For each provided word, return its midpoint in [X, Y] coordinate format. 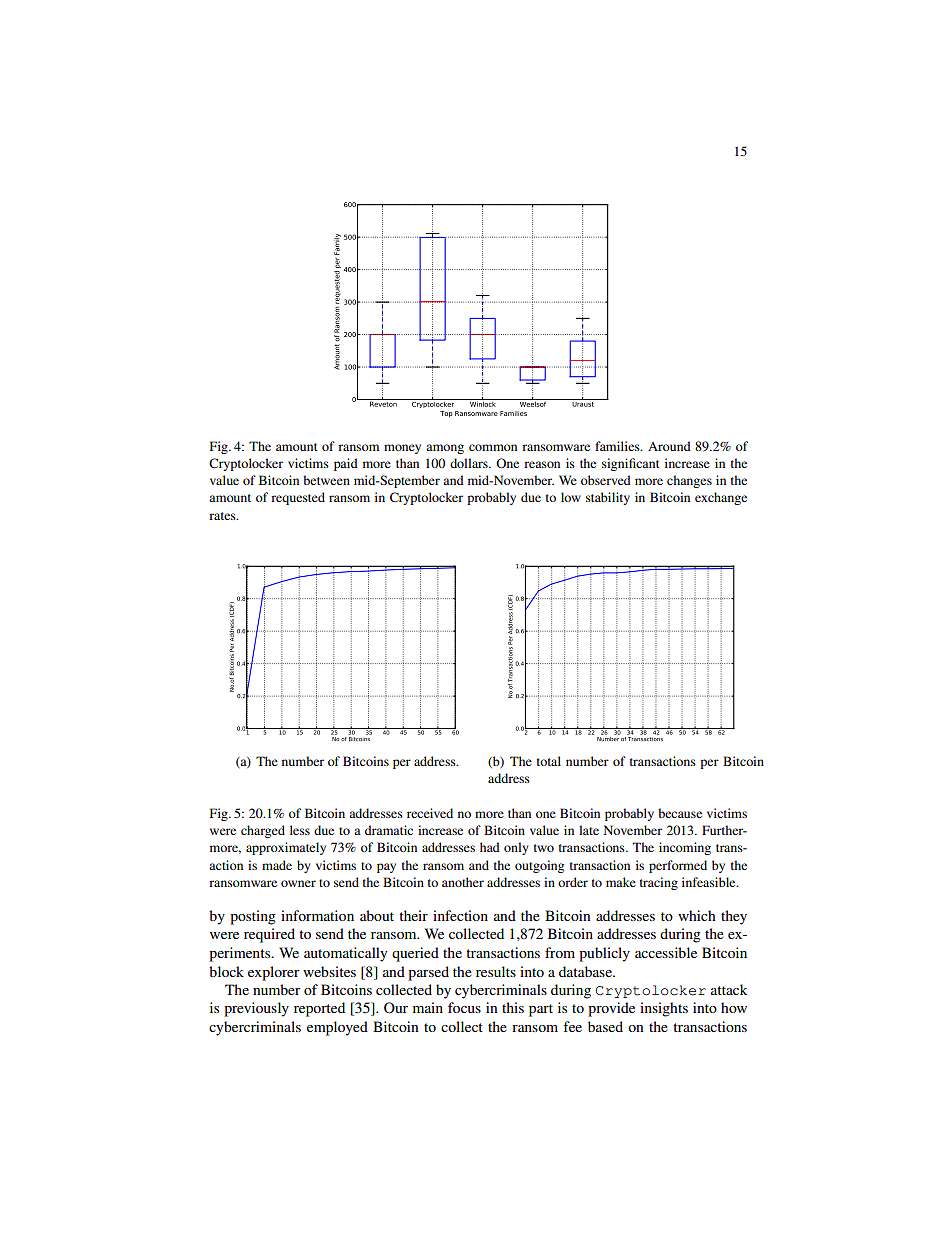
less [300, 830]
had [490, 847]
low [571, 497]
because [680, 813]
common [493, 447]
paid [346, 464]
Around [669, 446]
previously [256, 1009]
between [326, 480]
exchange [721, 498]
